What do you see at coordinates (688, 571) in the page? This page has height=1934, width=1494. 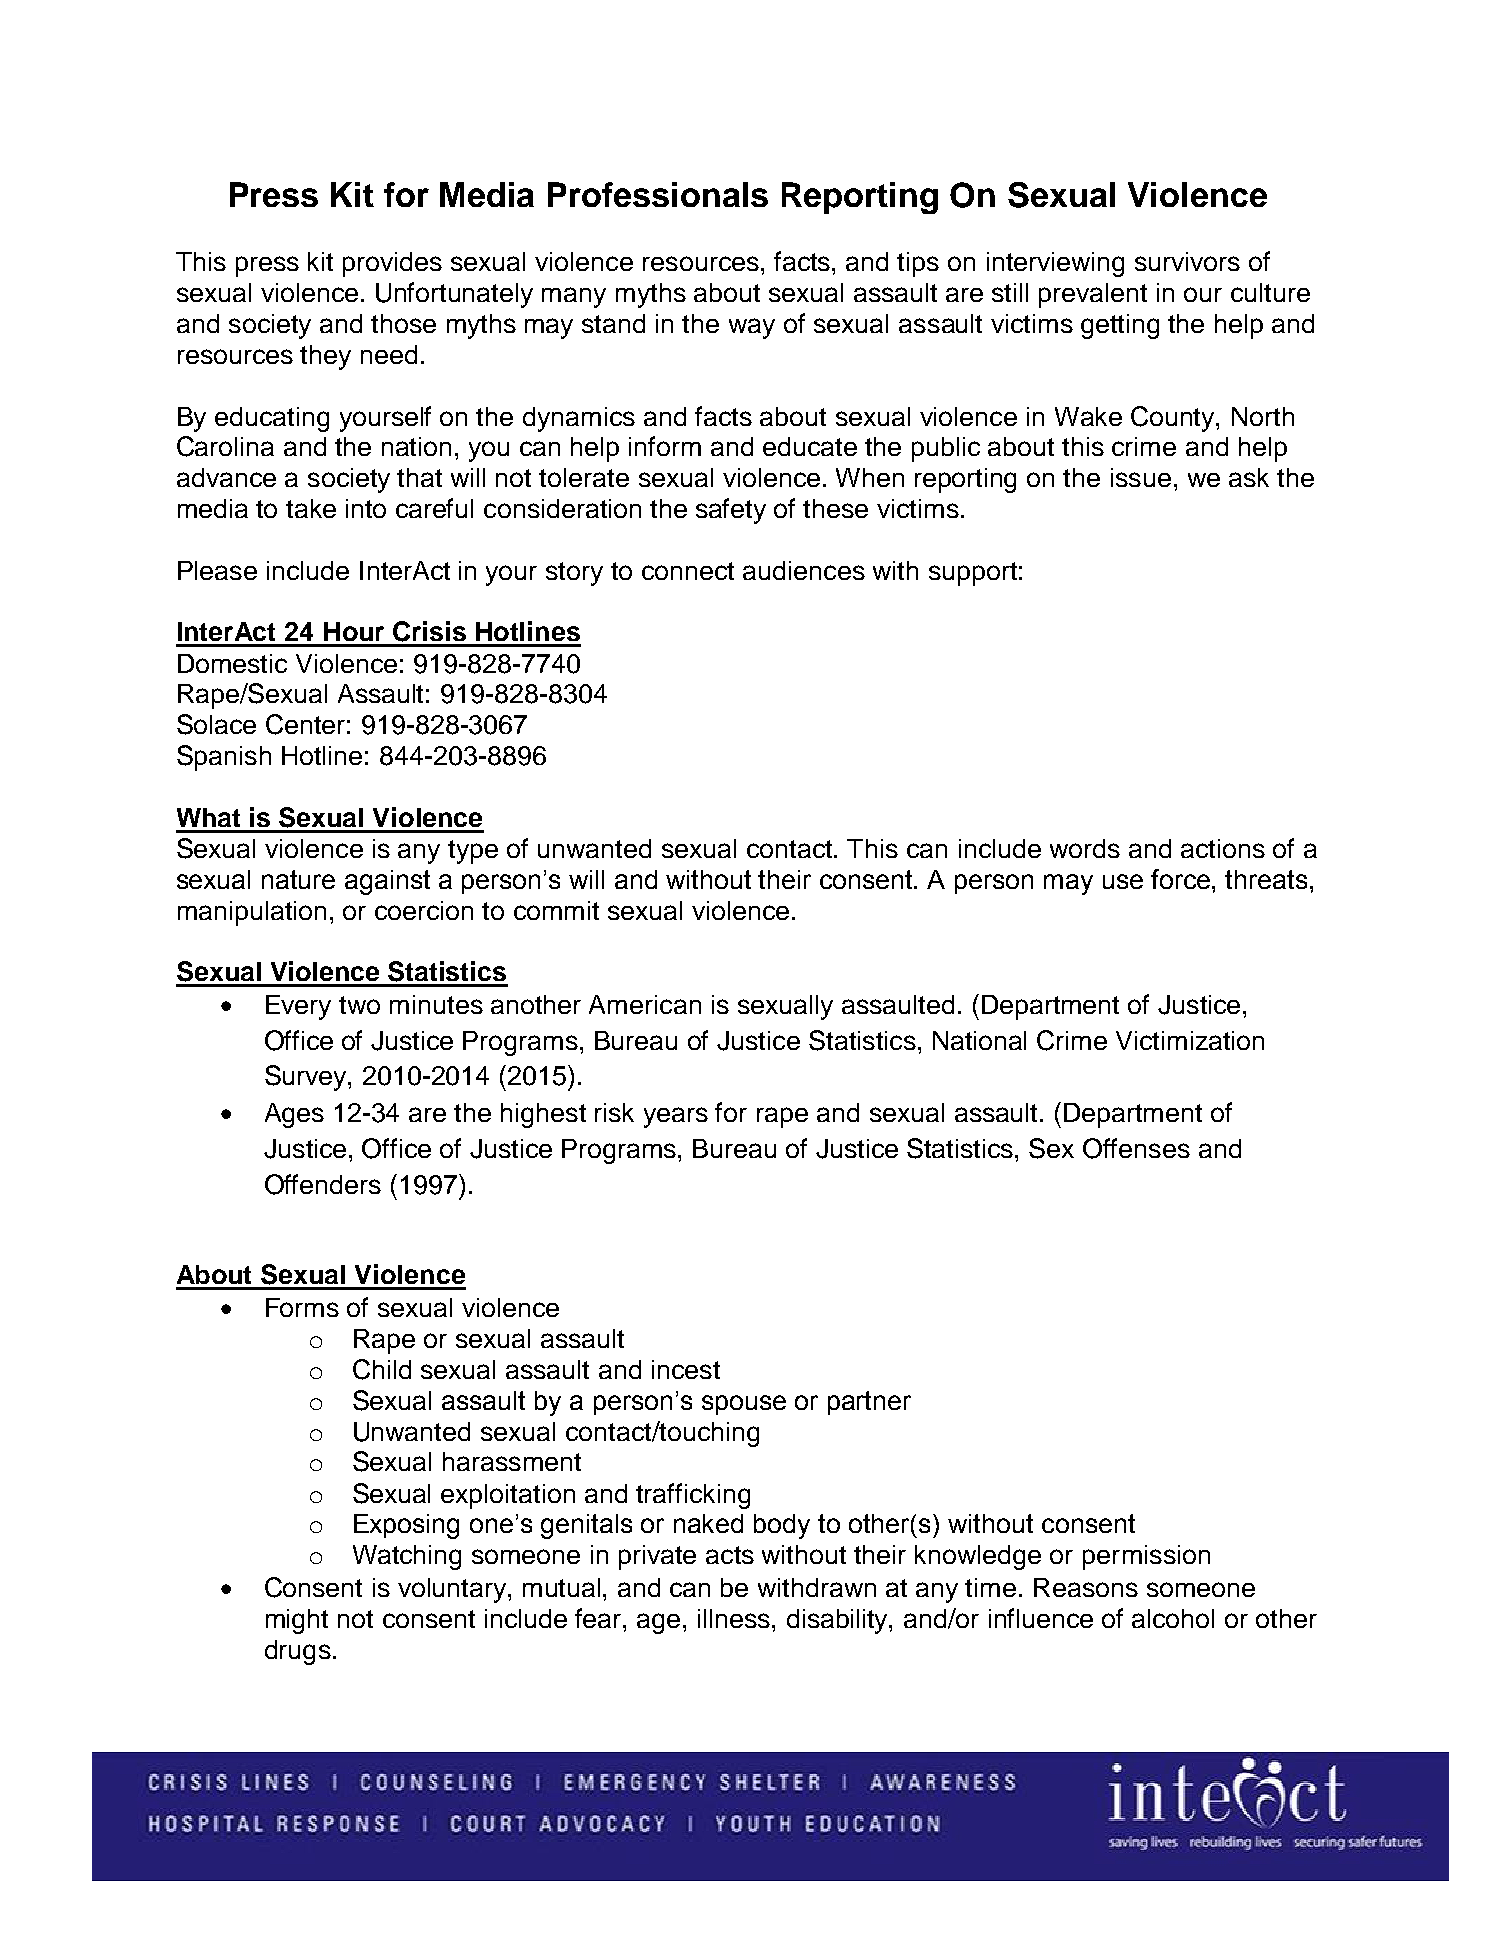 I see `connect` at bounding box center [688, 571].
